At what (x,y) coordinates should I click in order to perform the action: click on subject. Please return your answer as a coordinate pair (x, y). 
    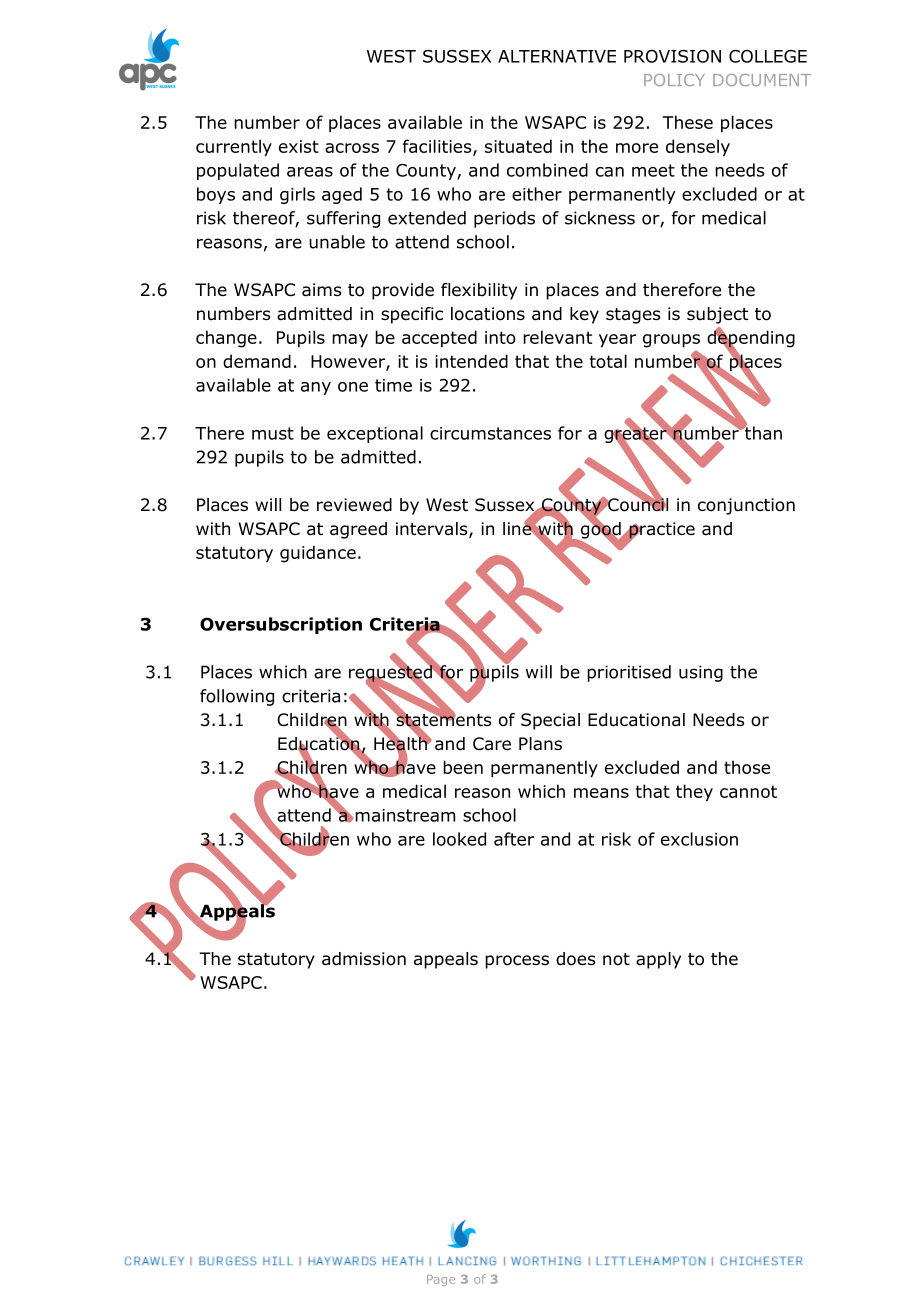
    Looking at the image, I should click on (717, 315).
